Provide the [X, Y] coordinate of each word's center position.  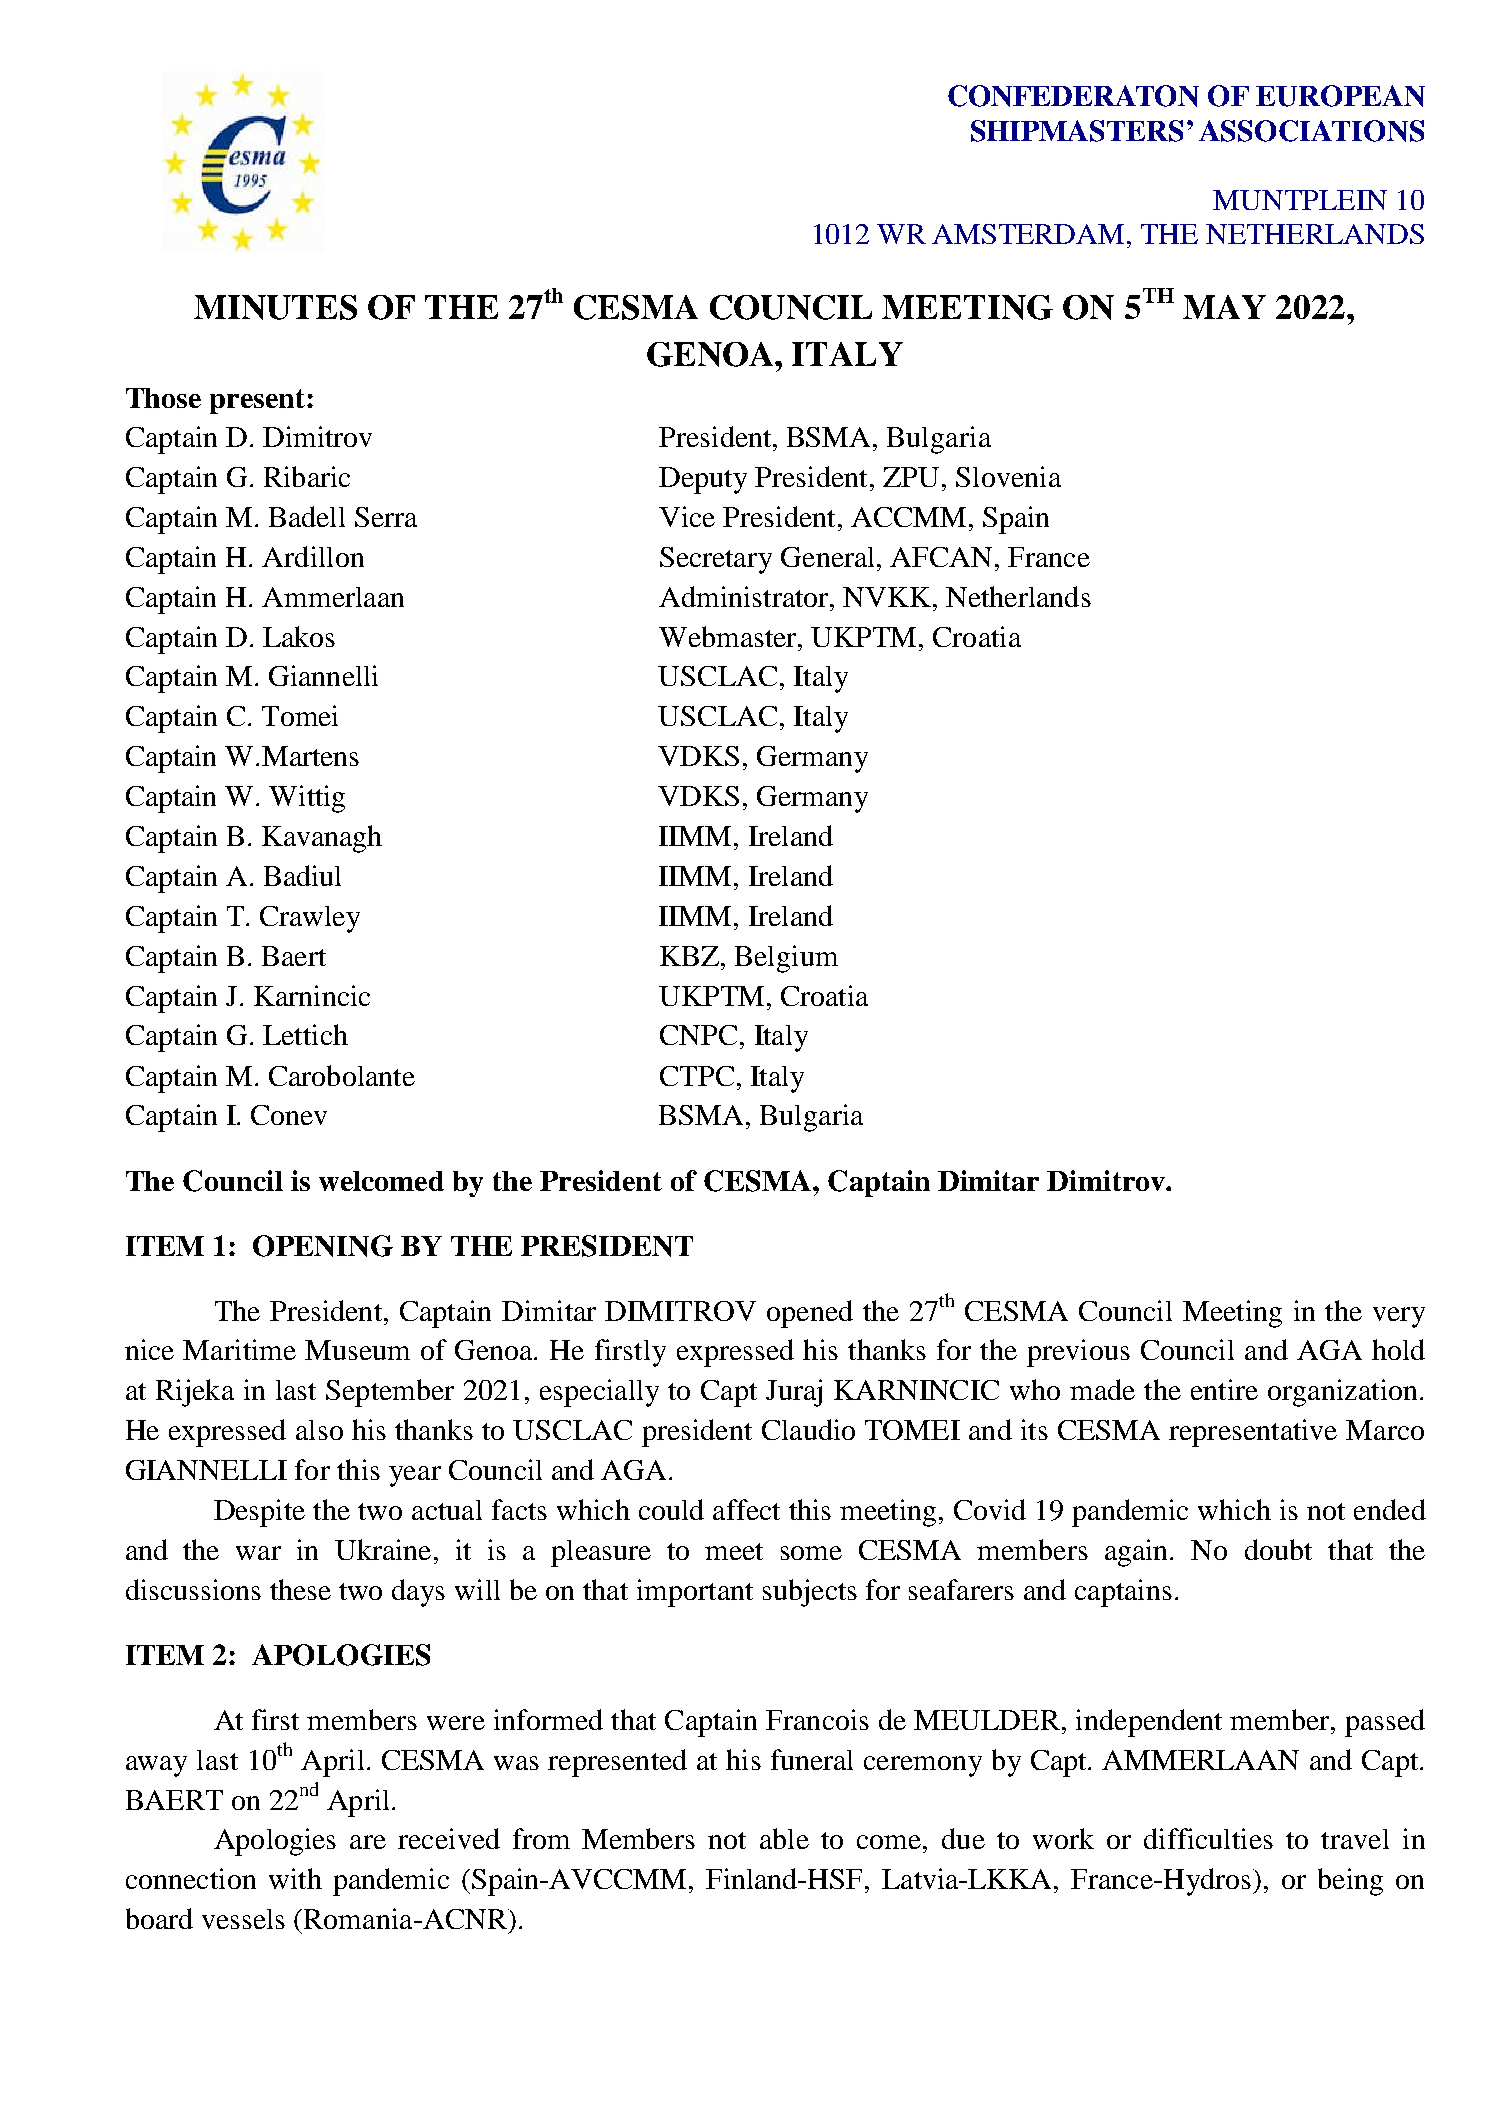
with [295, 1878]
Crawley [310, 919]
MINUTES [275, 307]
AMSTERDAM [1028, 234]
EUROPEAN [1340, 96]
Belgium [786, 959]
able [784, 1838]
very [1399, 1317]
